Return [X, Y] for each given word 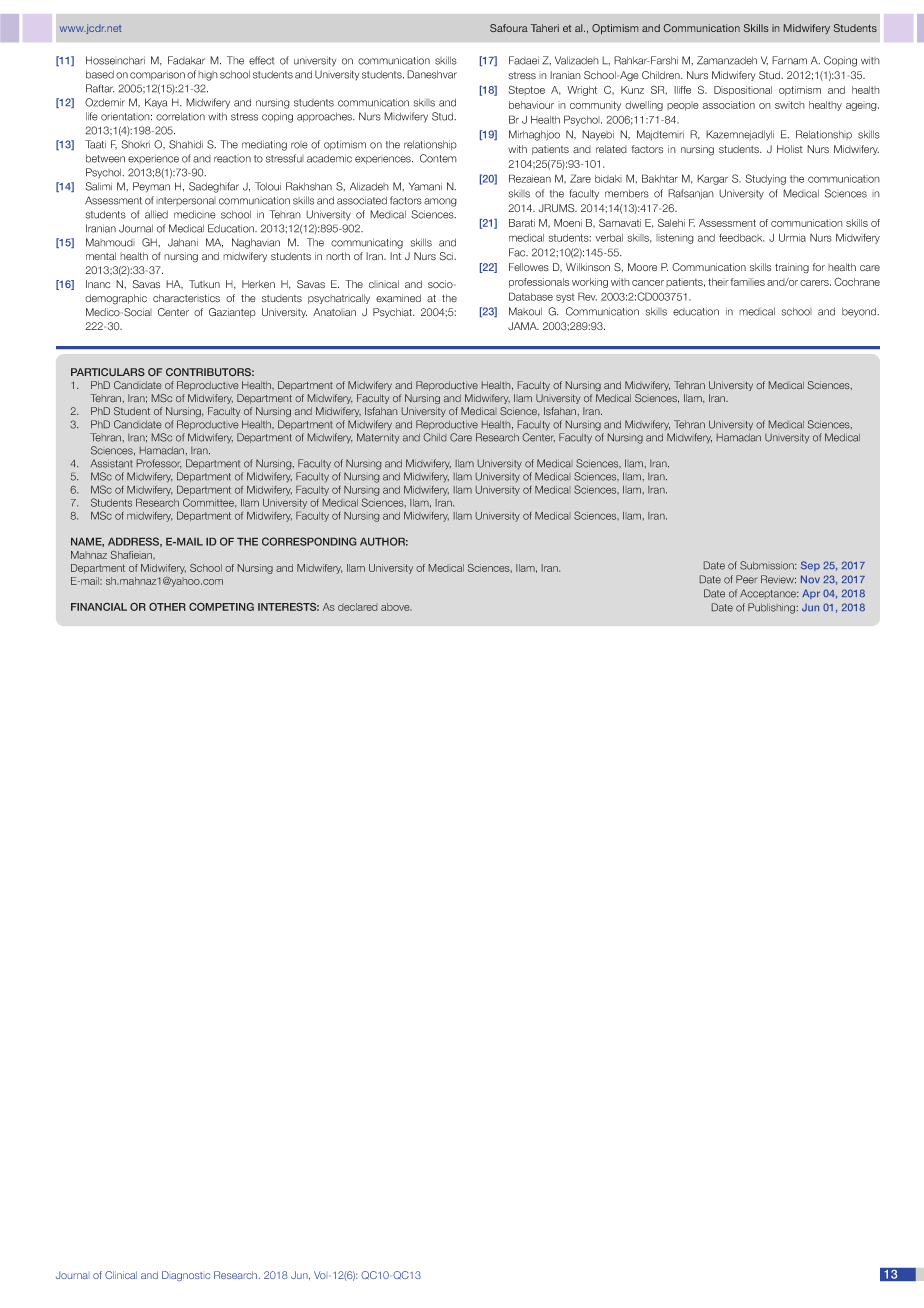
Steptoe [527, 90]
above [396, 607]
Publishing [773, 608]
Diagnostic [186, 1276]
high [208, 76]
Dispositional [743, 91]
